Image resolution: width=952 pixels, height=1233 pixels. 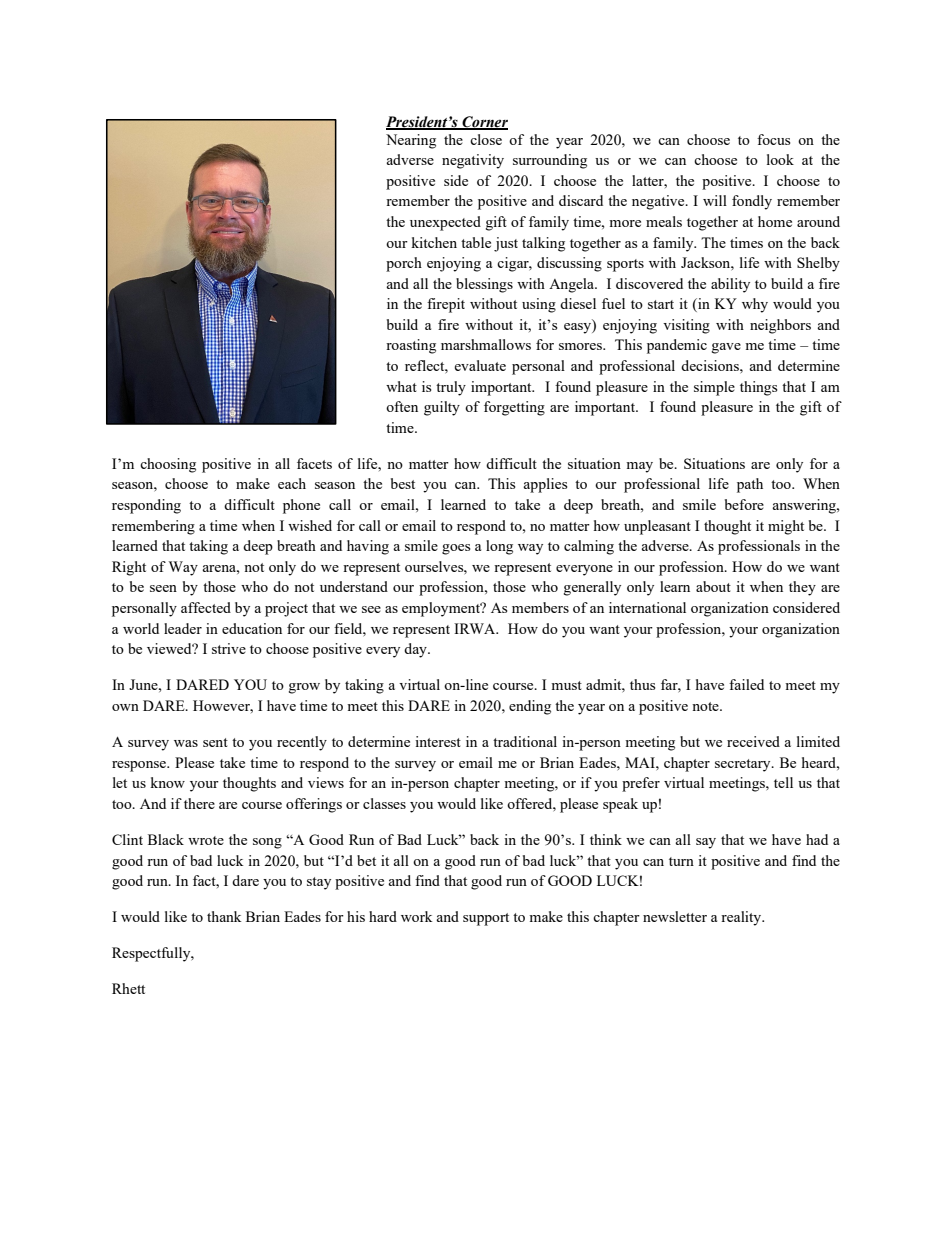 I want to click on ending, so click(x=530, y=707).
